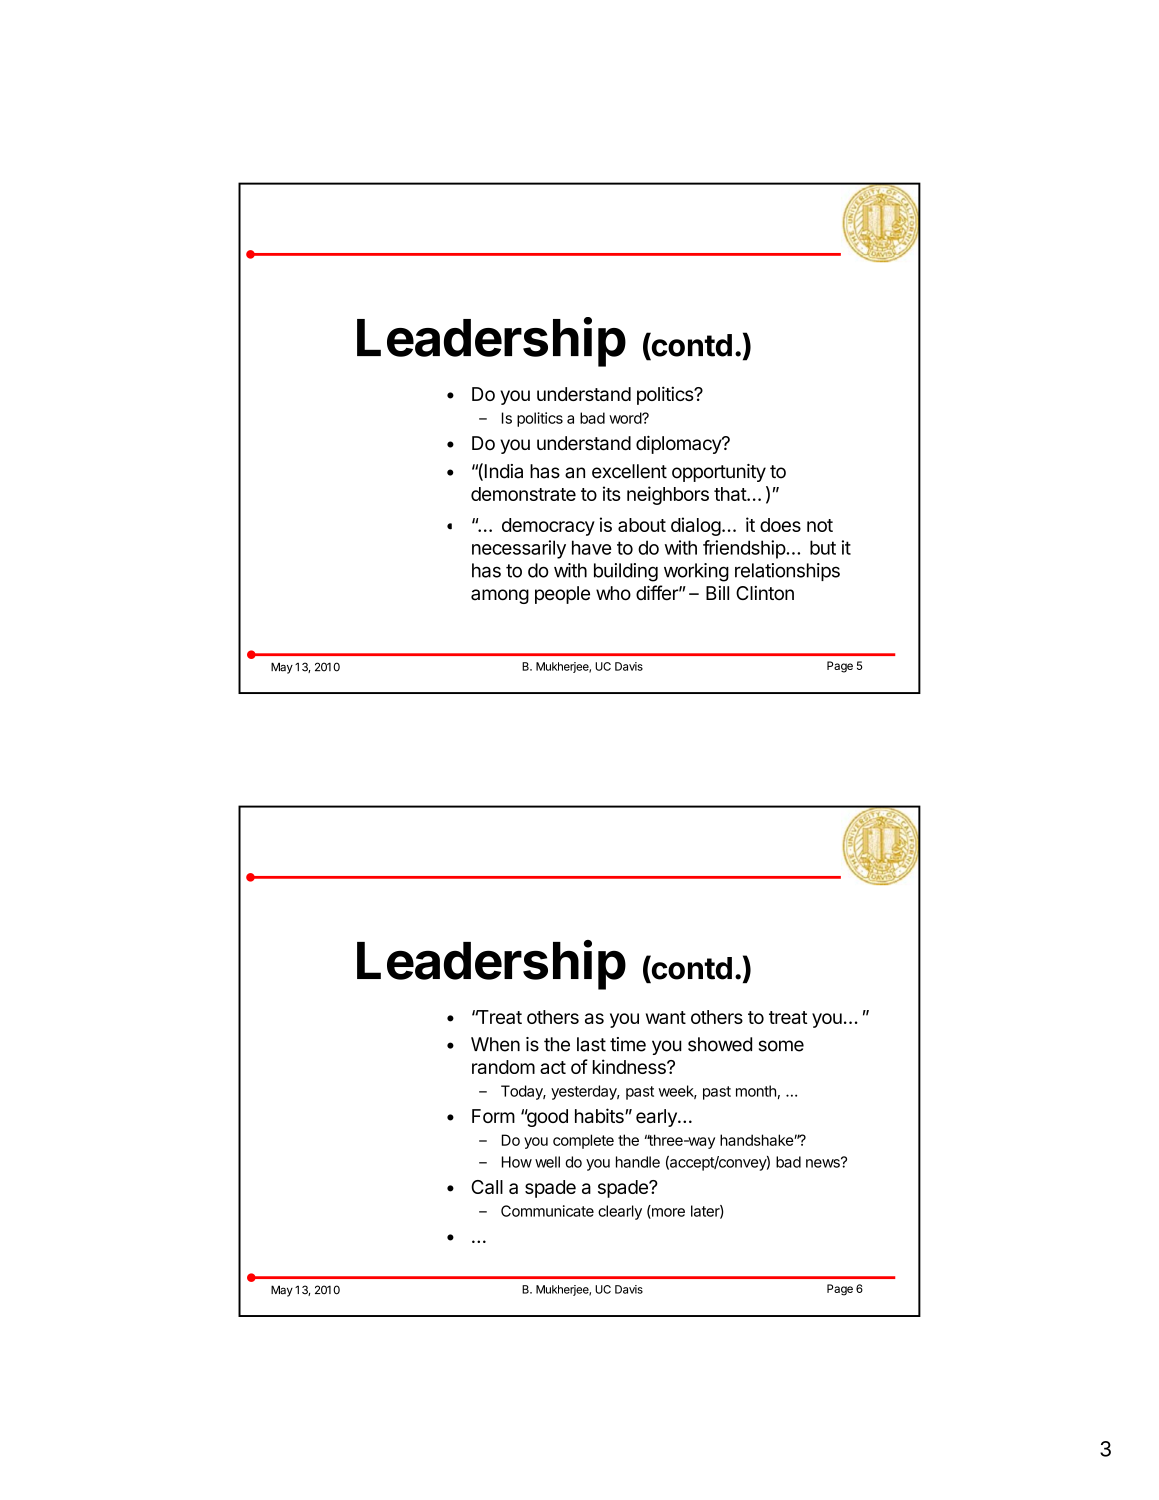 This page has height=1500, width=1159. Describe the element at coordinates (731, 494) in the page. I see `that` at that location.
